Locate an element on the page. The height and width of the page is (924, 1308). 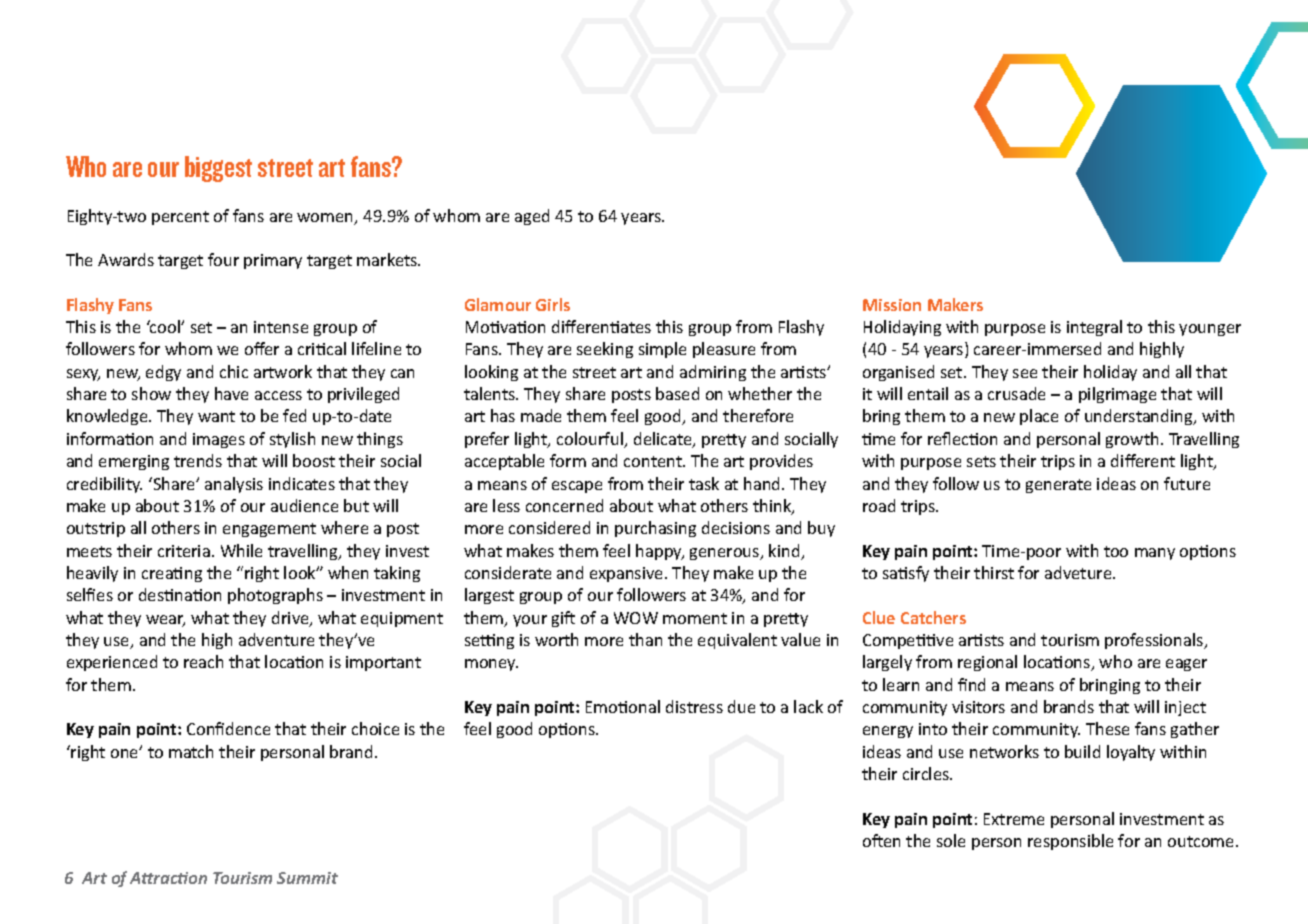
Attraction is located at coordinates (168, 878).
